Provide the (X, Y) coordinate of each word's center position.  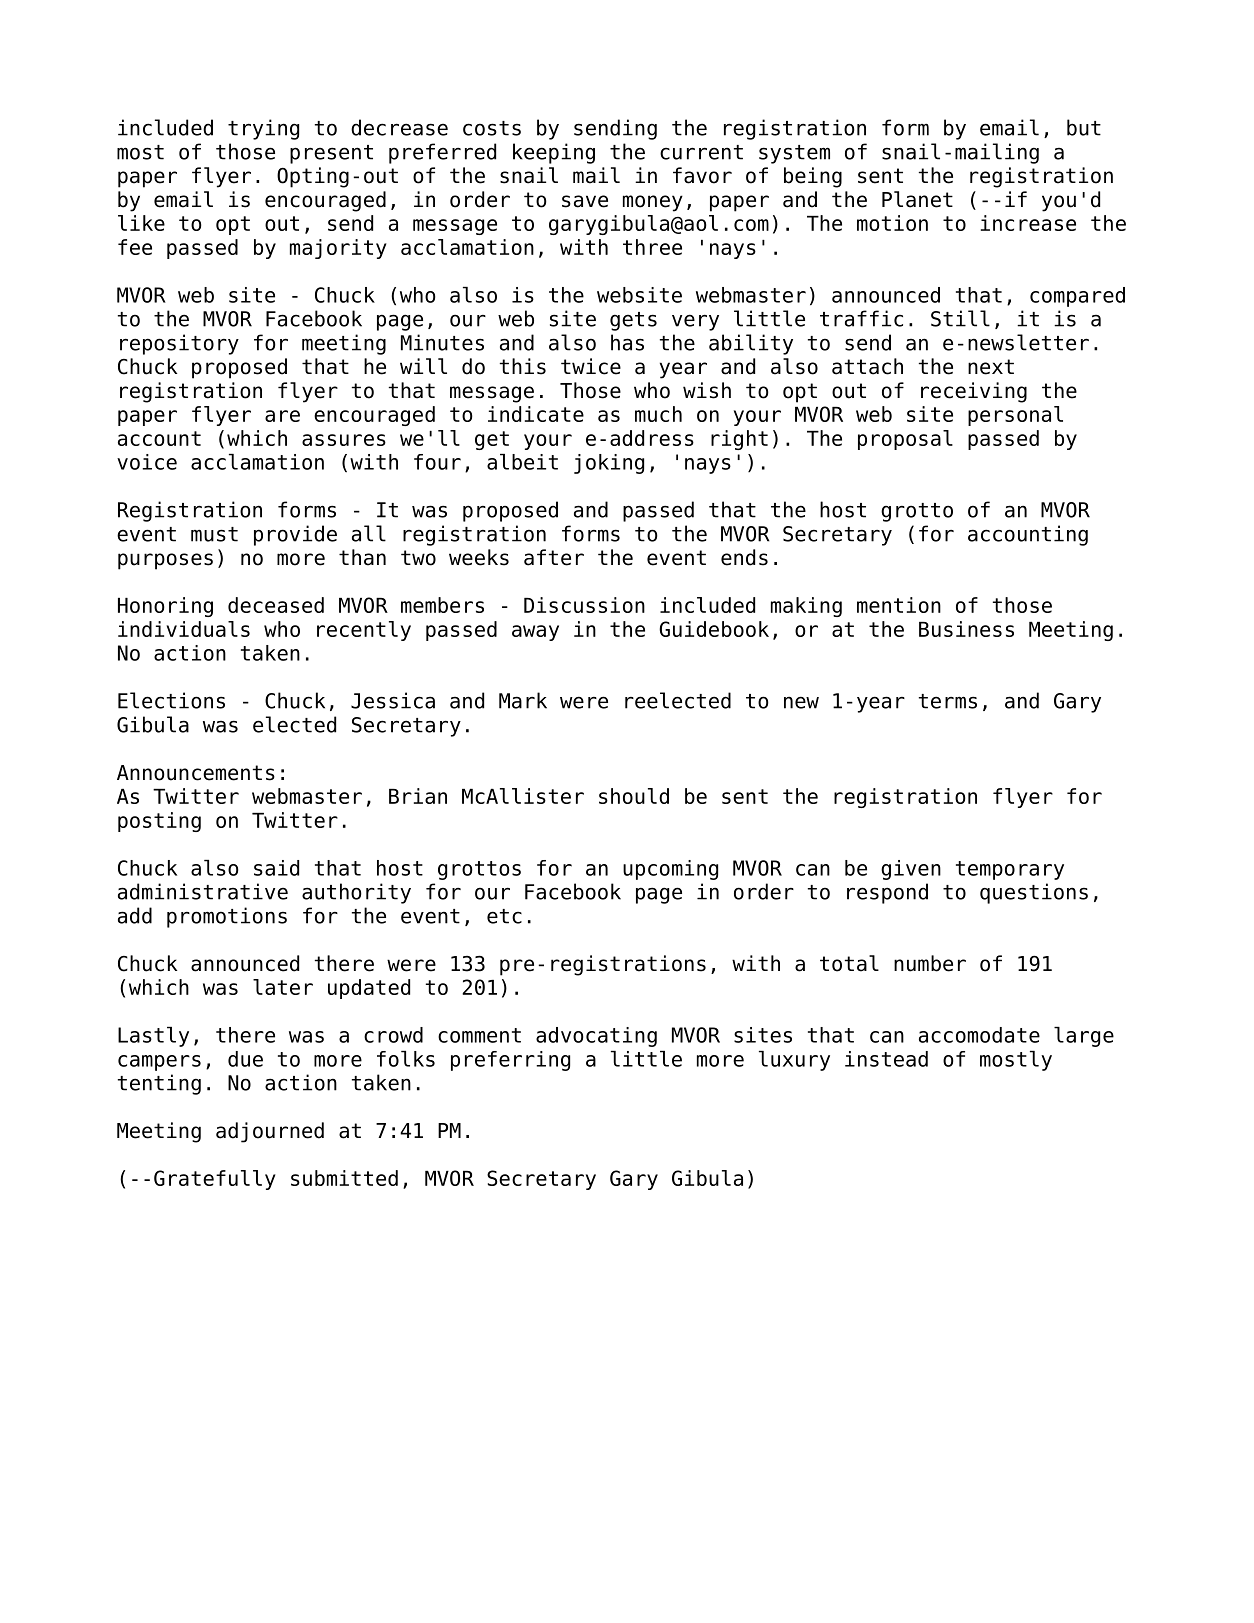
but (1084, 127)
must (214, 534)
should (634, 796)
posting (159, 822)
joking (609, 464)
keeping (554, 153)
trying (263, 129)
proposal (905, 440)
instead (886, 1059)
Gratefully (215, 1180)
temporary (1010, 870)
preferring (510, 1061)
